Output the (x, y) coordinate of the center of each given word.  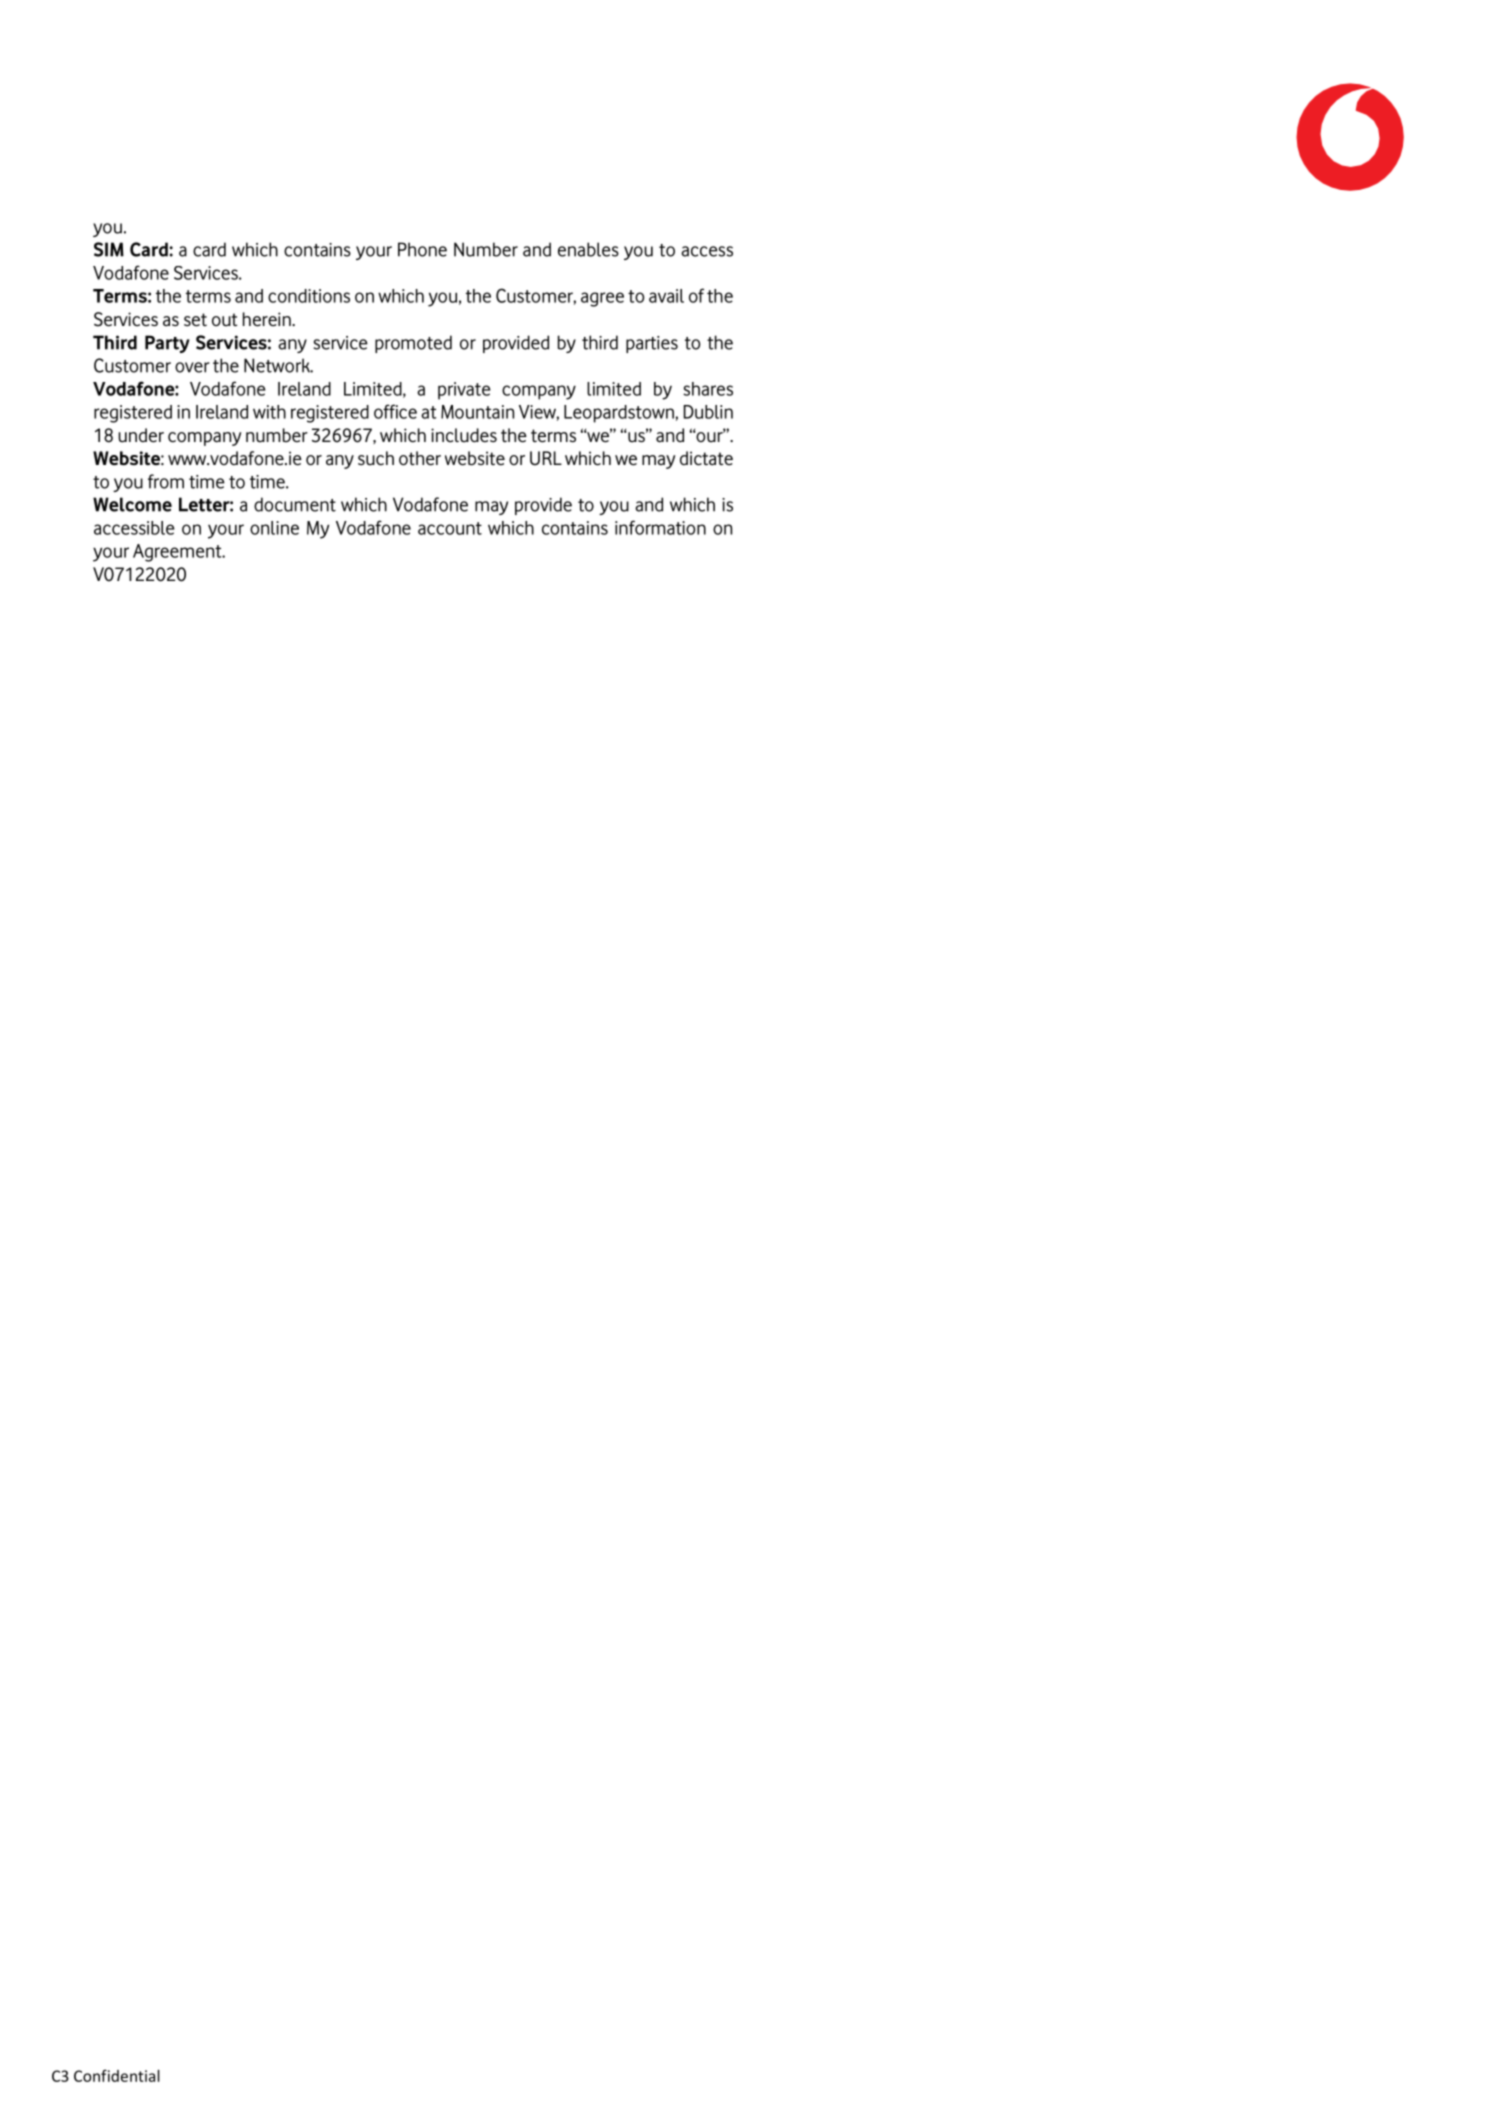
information (660, 527)
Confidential (117, 2075)
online (274, 528)
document (295, 504)
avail (666, 296)
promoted (413, 344)
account (450, 528)
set (195, 320)
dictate (706, 458)
